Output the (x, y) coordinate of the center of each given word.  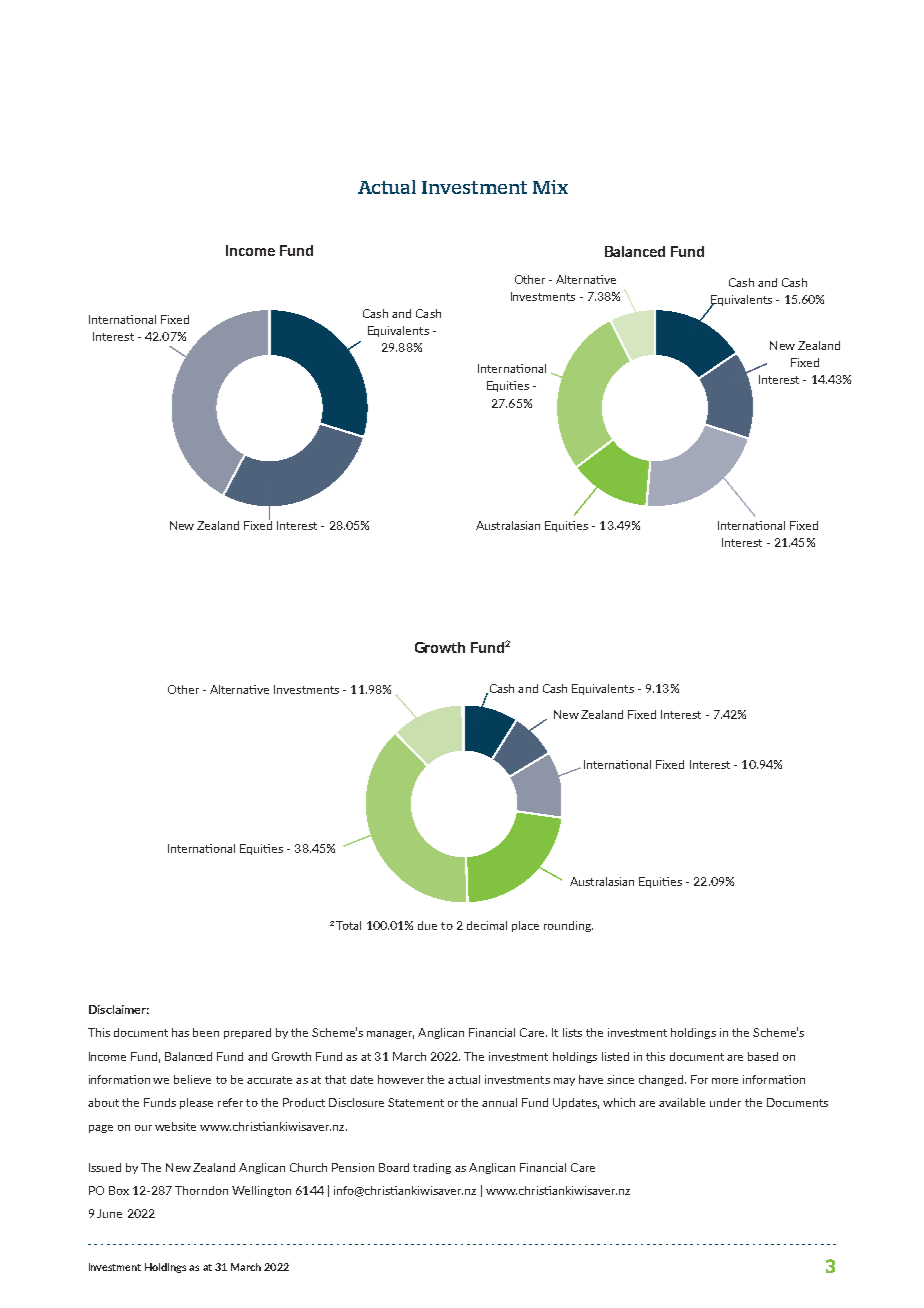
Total (348, 925)
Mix (550, 187)
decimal (487, 925)
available (682, 1102)
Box (119, 1190)
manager (390, 1035)
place (525, 926)
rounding (568, 926)
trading (432, 1168)
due (427, 925)
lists (572, 1032)
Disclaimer (119, 1009)
